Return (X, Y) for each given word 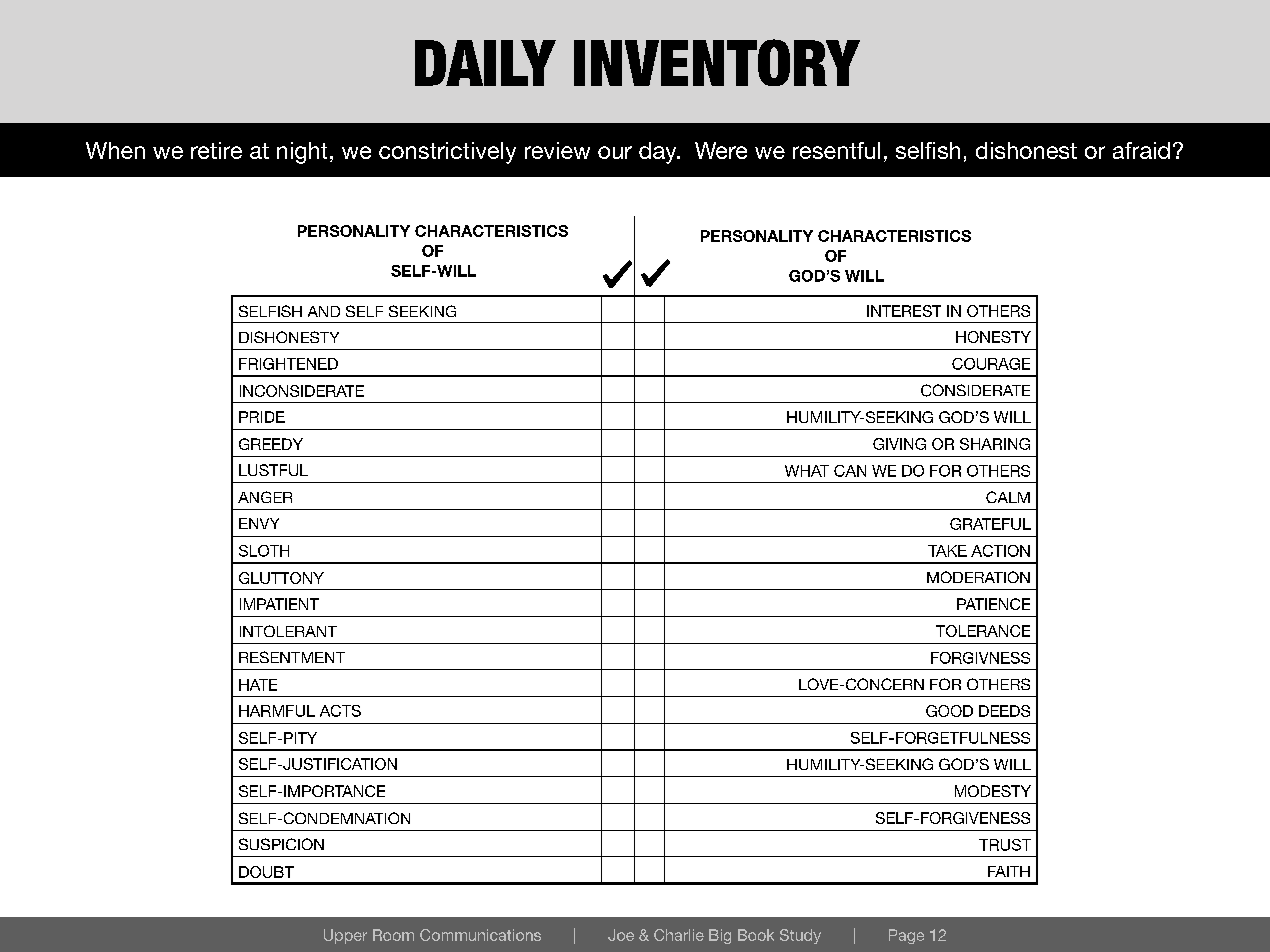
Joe (621, 935)
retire (216, 150)
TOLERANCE (983, 631)
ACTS (340, 711)
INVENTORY (717, 62)
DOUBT (266, 872)
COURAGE (991, 364)
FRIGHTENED (288, 364)
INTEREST (904, 311)
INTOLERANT (288, 631)
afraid (1141, 150)
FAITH (1009, 871)
